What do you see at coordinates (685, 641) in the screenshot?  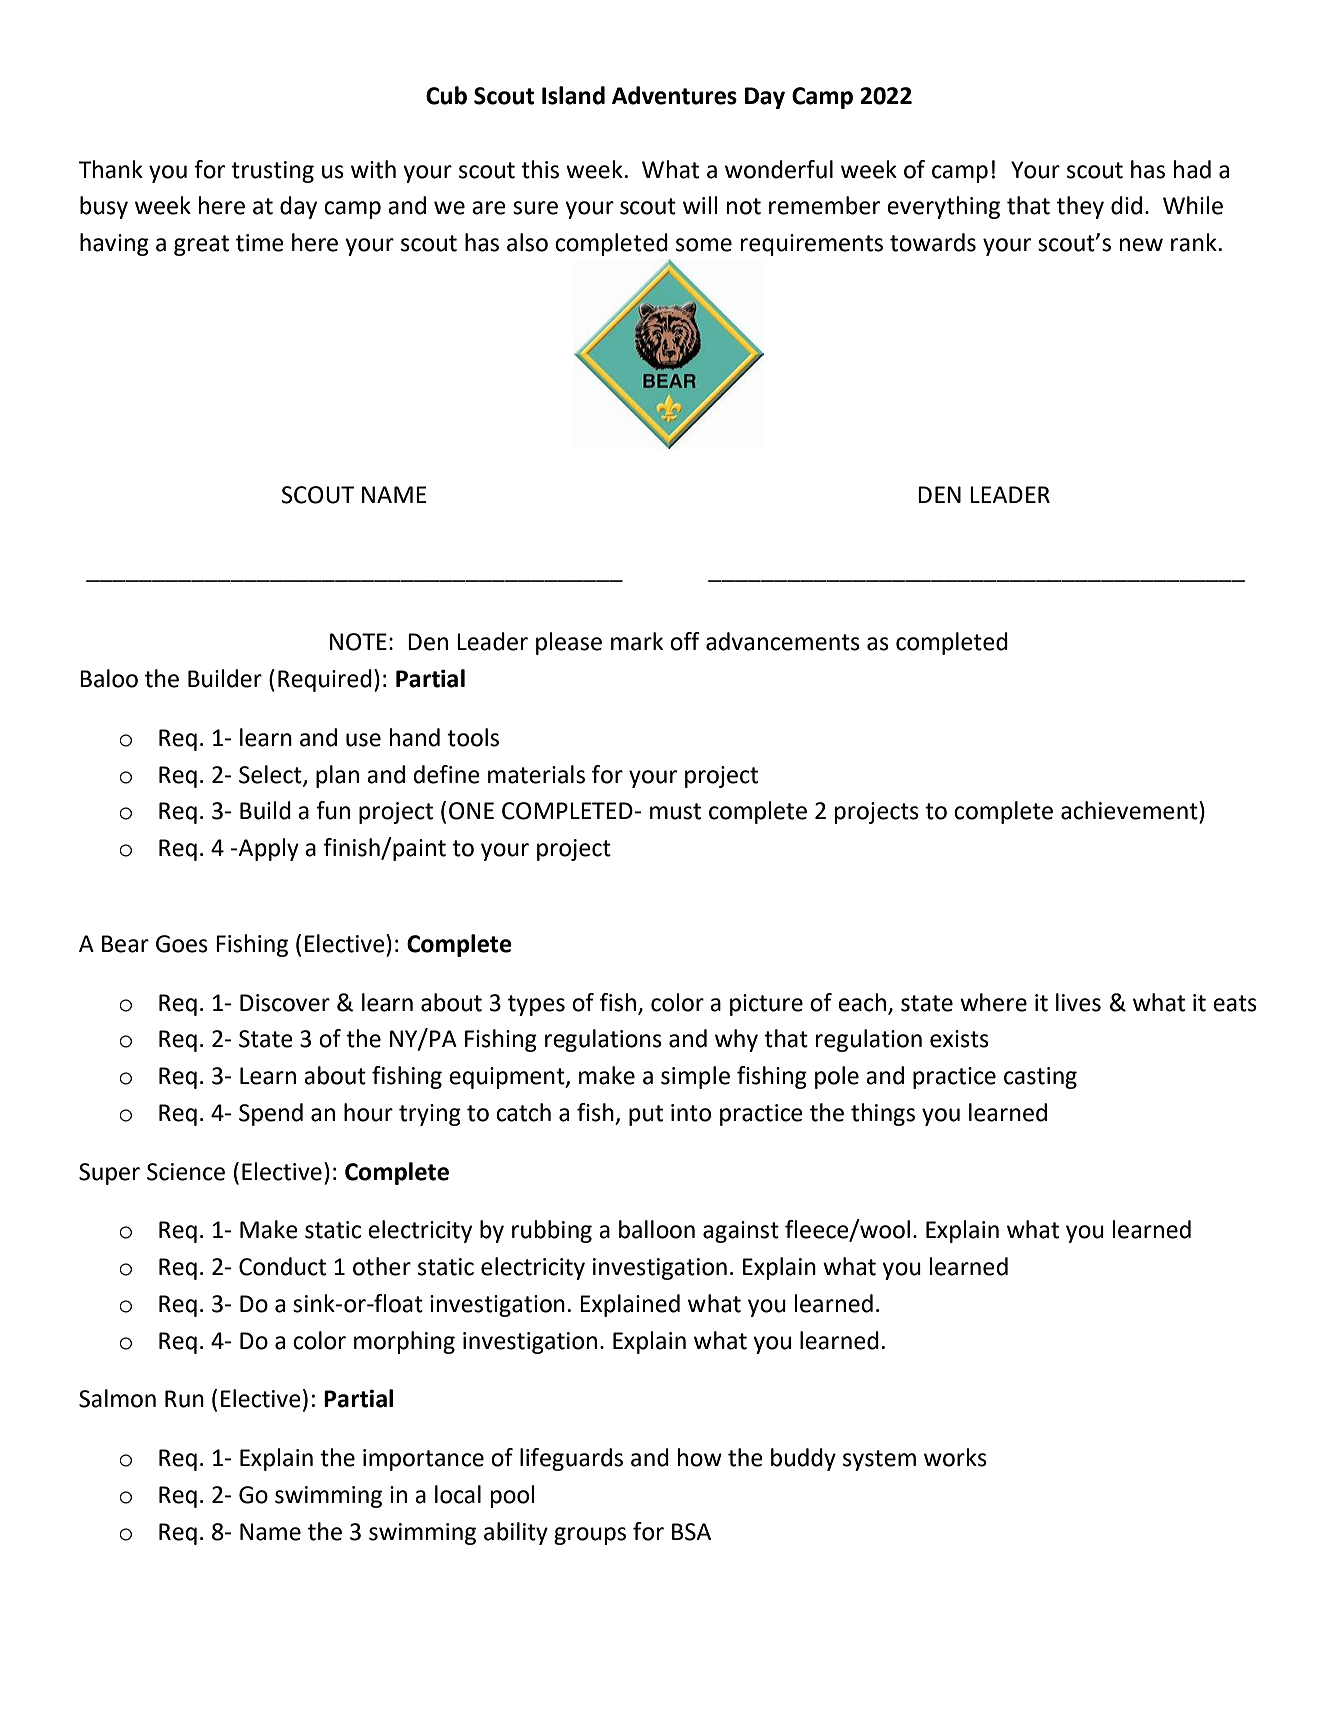 I see `off` at bounding box center [685, 641].
